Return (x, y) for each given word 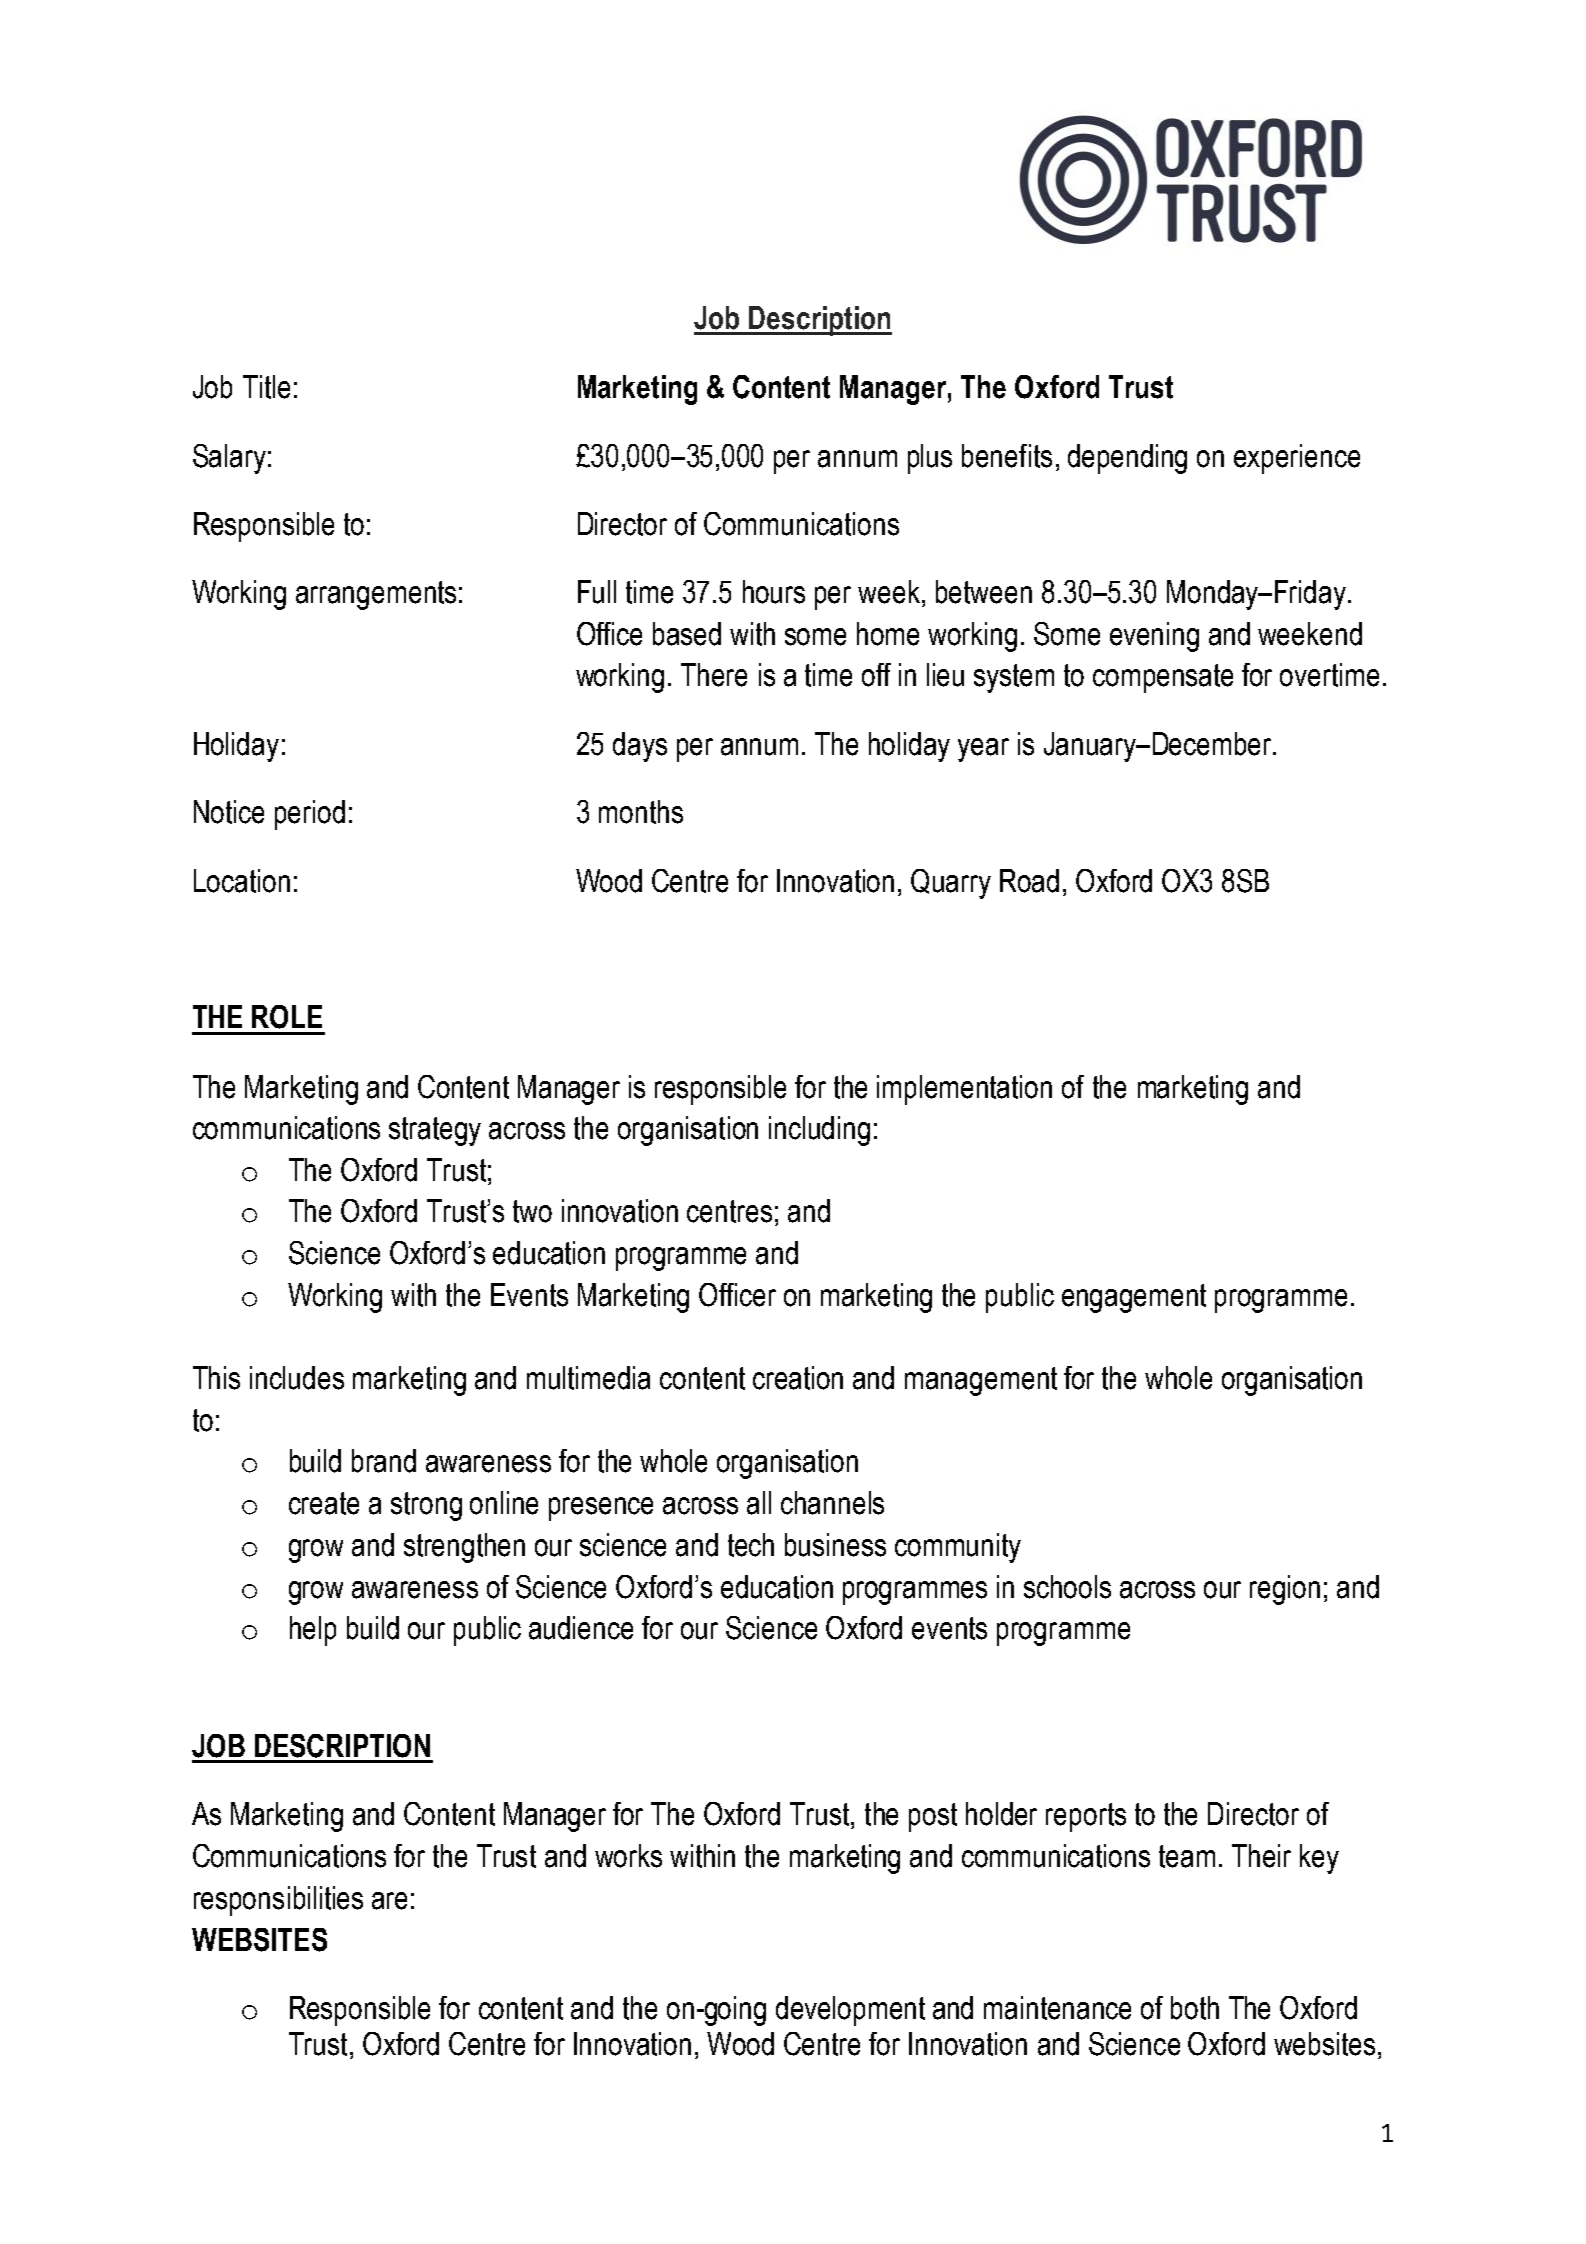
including (819, 1131)
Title (266, 387)
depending (1127, 459)
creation (798, 1378)
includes (297, 1378)
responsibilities (278, 1901)
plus (930, 459)
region (1285, 1590)
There (714, 675)
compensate (1163, 678)
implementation (964, 1090)
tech (751, 1545)
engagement (1134, 1298)
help (313, 1631)
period (310, 815)
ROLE (287, 1017)
